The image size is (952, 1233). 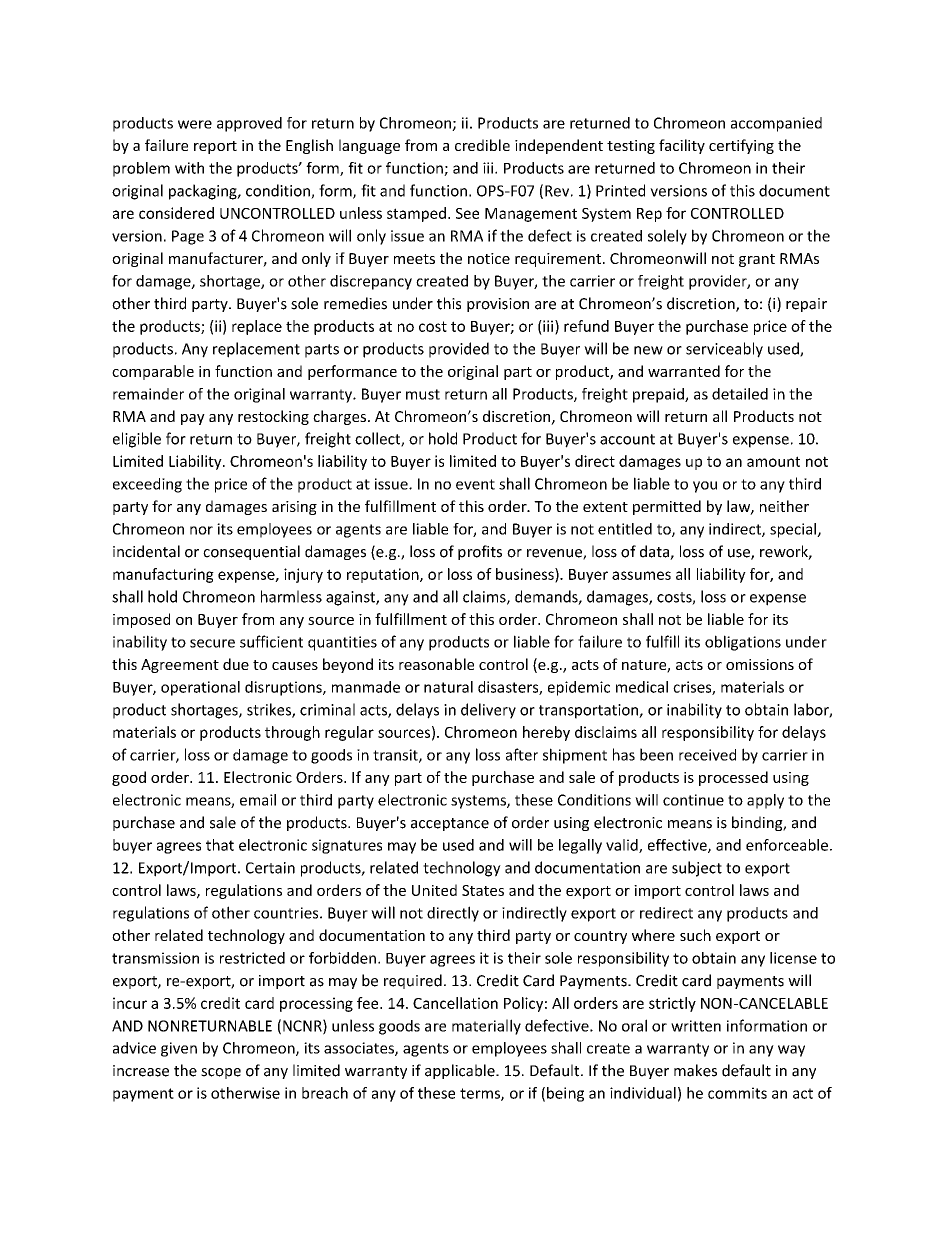 I want to click on credible, so click(x=482, y=145).
